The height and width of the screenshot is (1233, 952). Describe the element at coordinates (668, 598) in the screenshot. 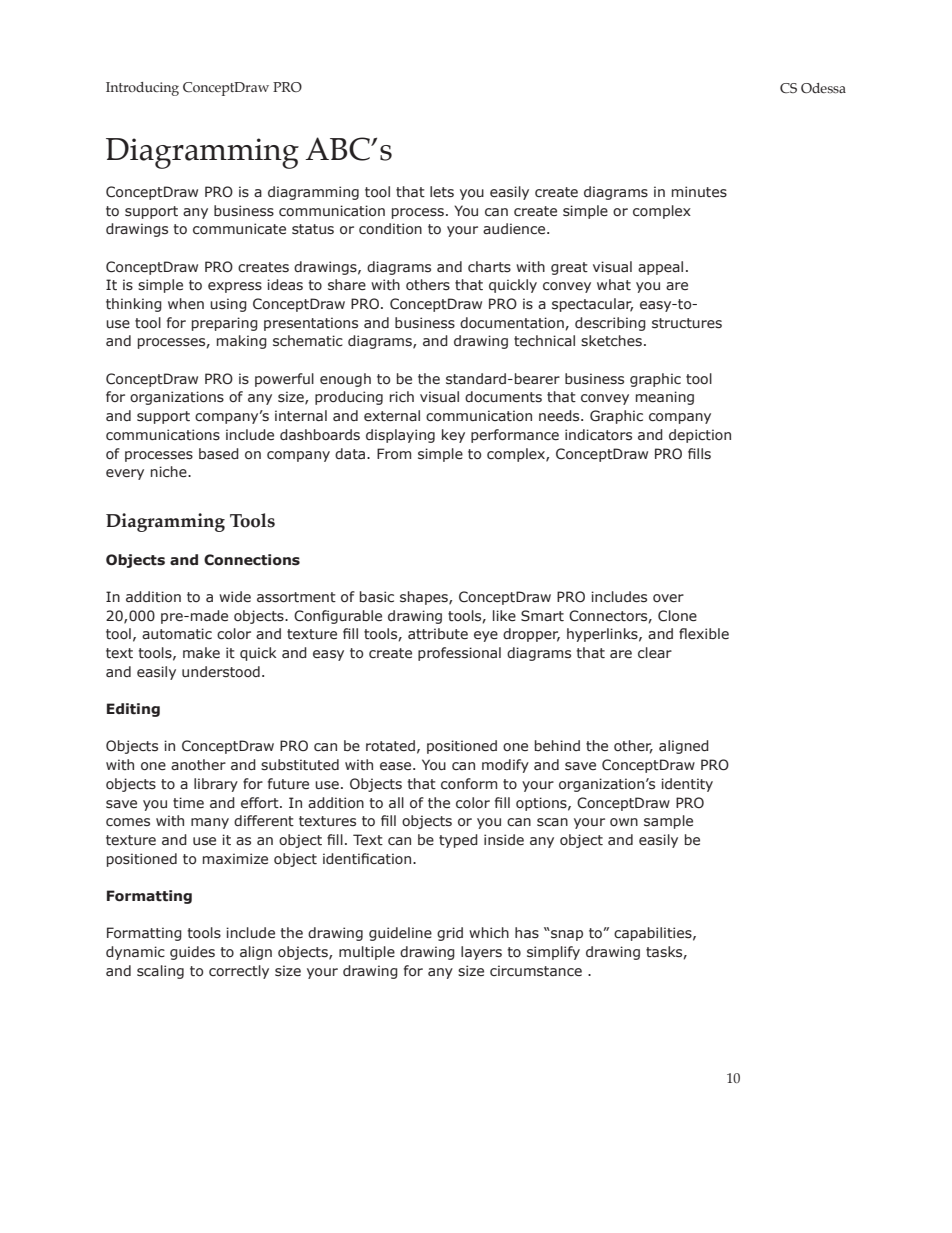

I see `over` at that location.
